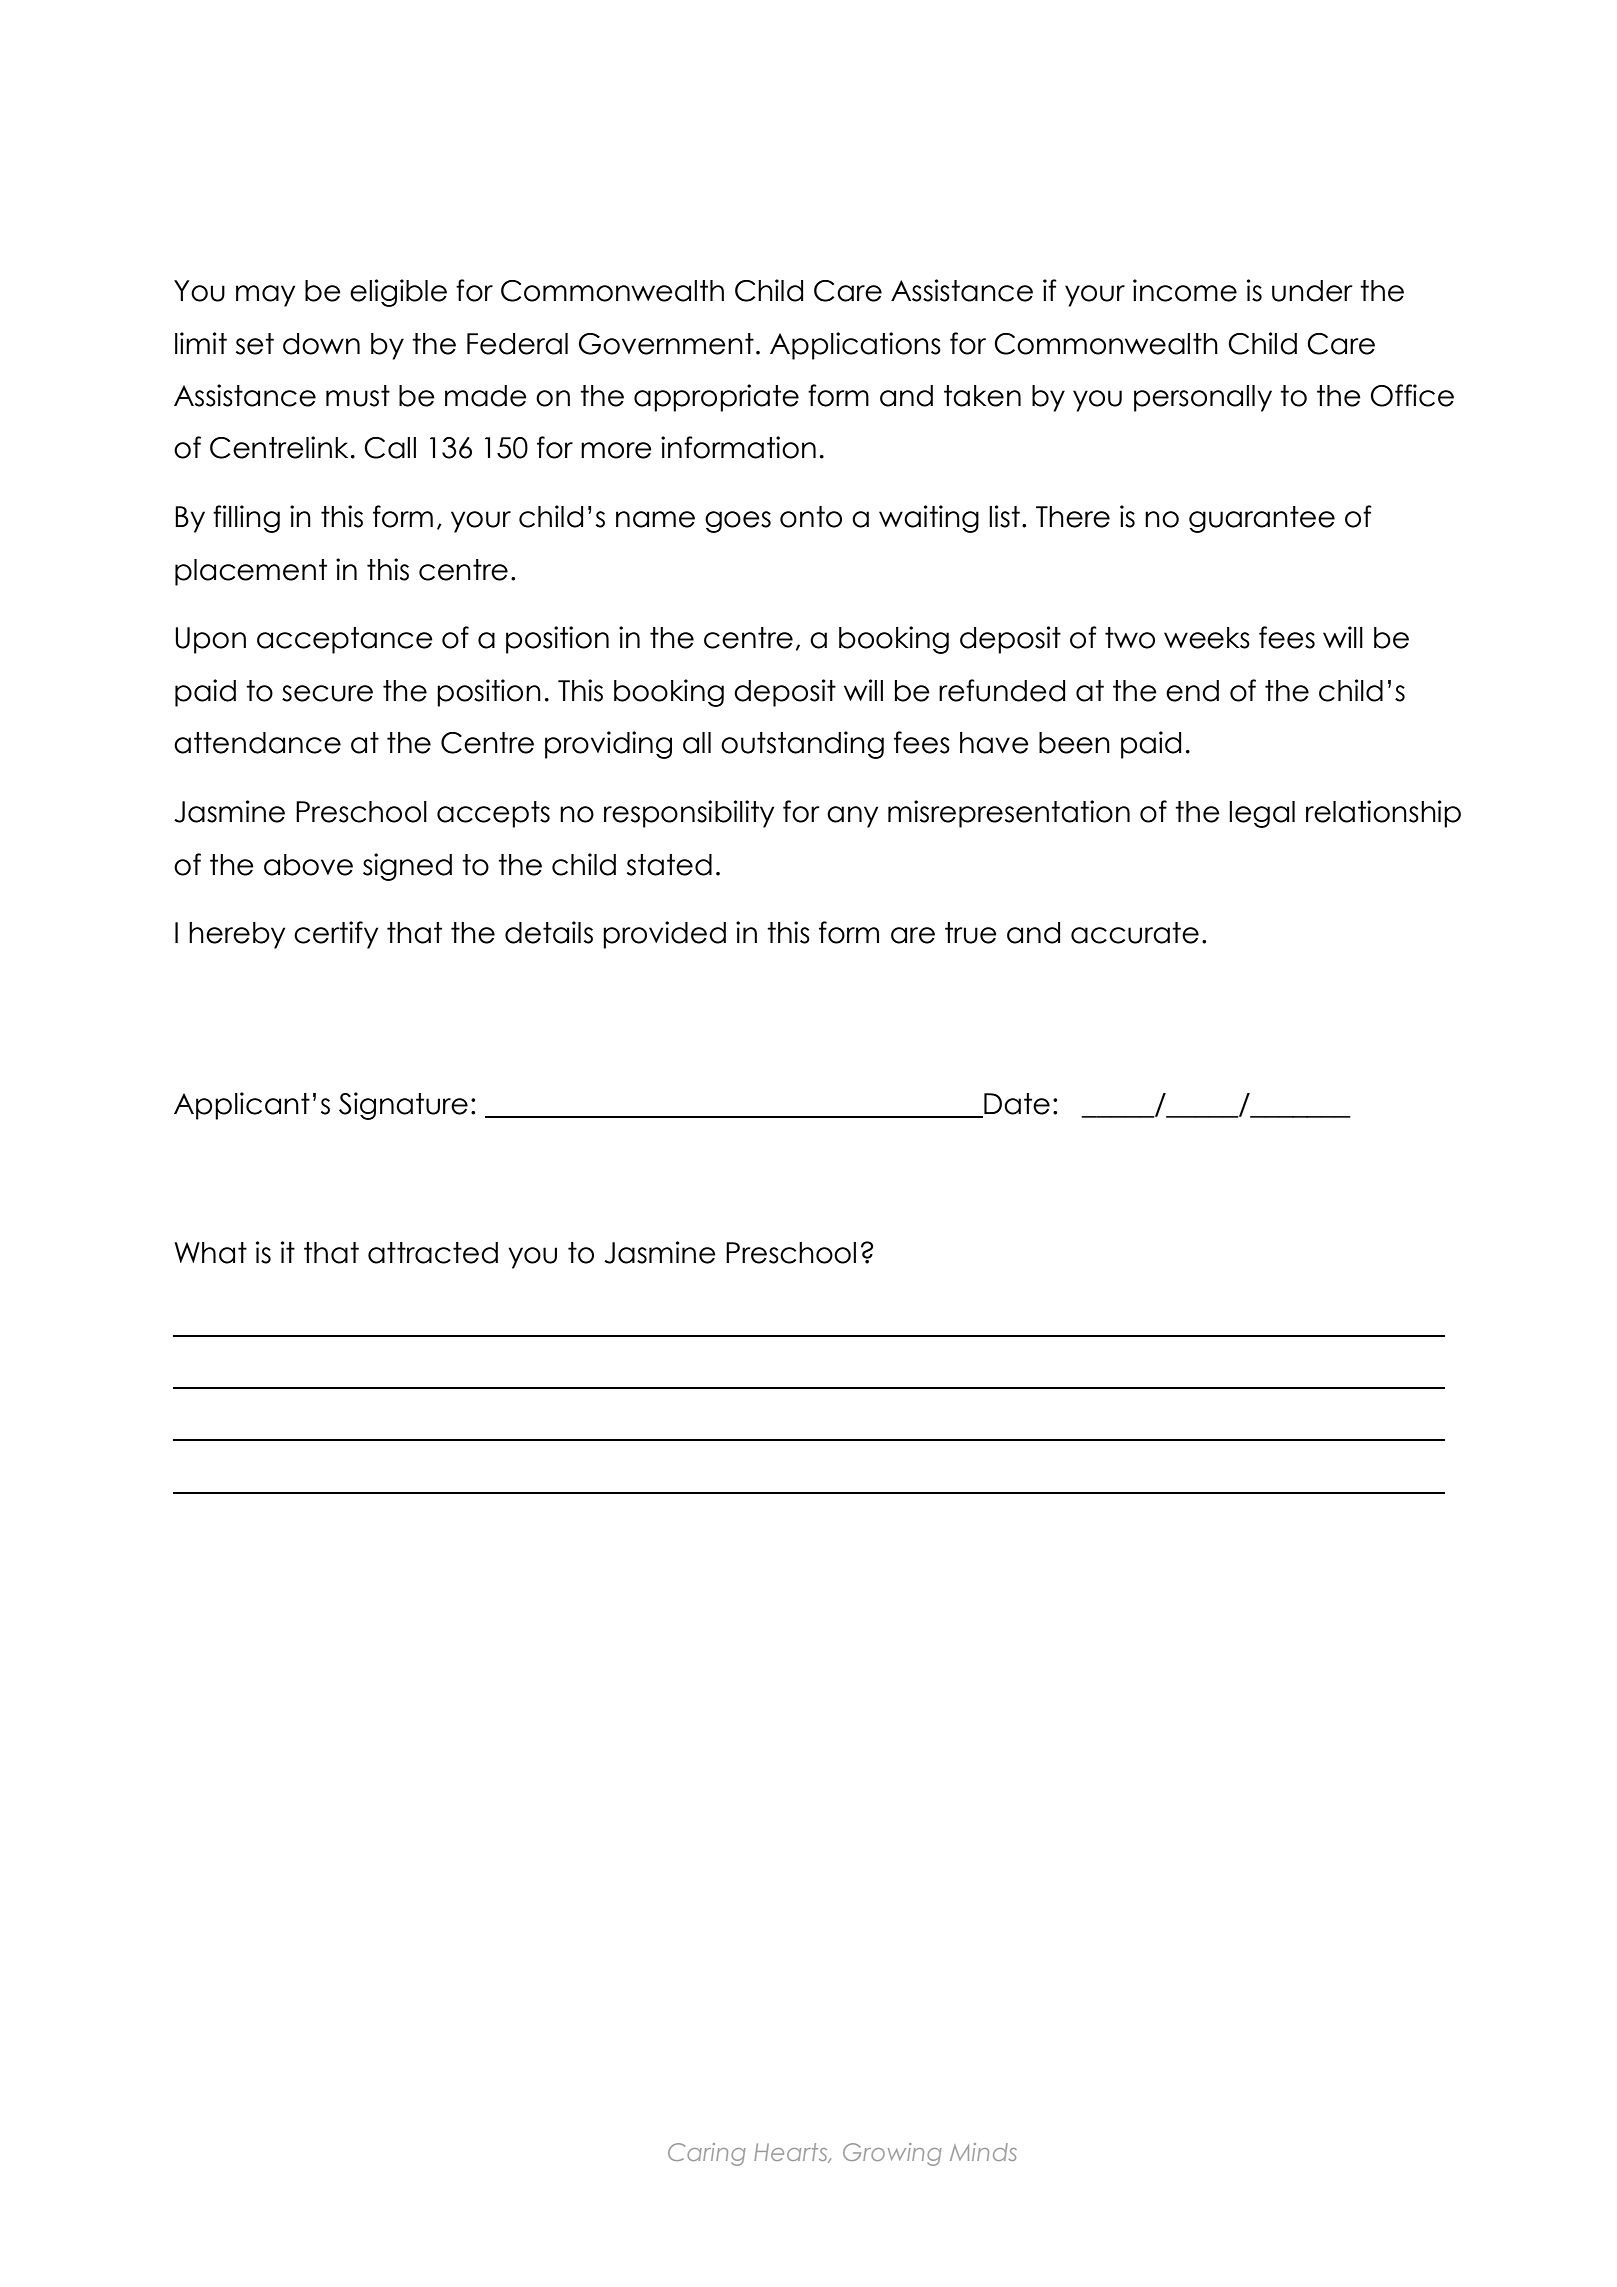 This screenshot has height=2287, width=1617. Describe the element at coordinates (983, 2152) in the screenshot. I see `Minds` at that location.
